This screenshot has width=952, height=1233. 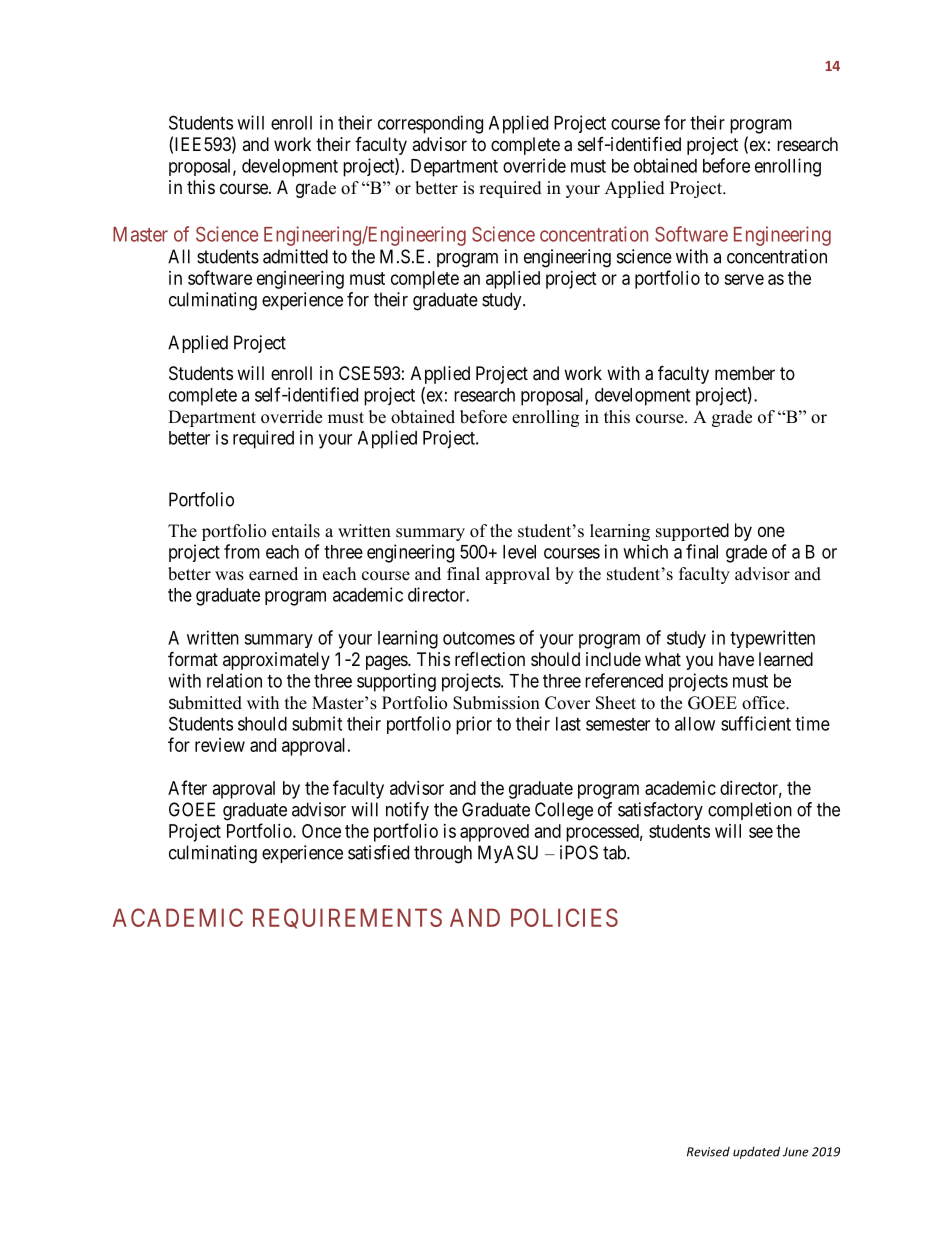 I want to click on have, so click(x=736, y=659).
